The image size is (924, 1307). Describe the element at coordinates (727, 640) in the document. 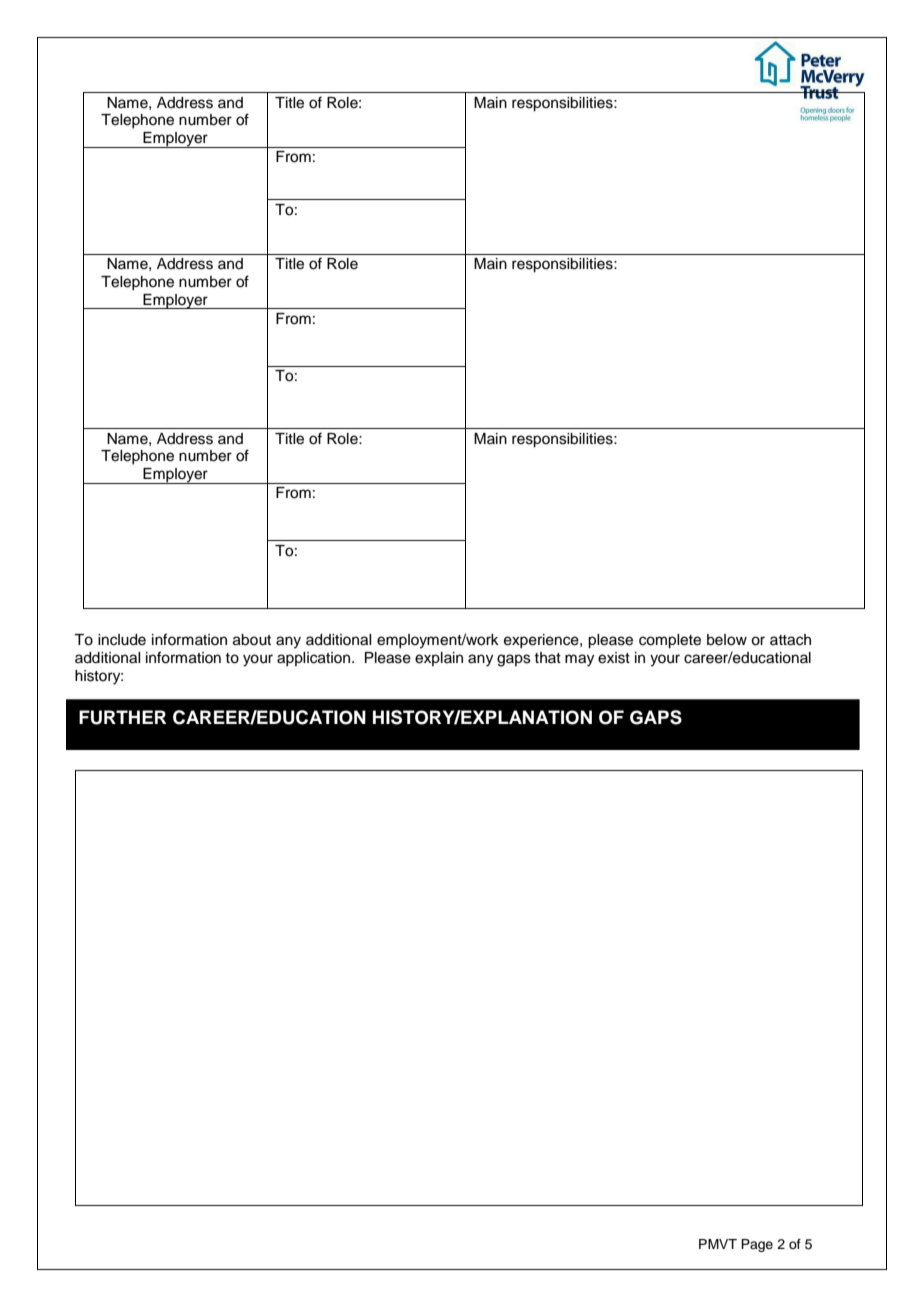

I see `below` at that location.
